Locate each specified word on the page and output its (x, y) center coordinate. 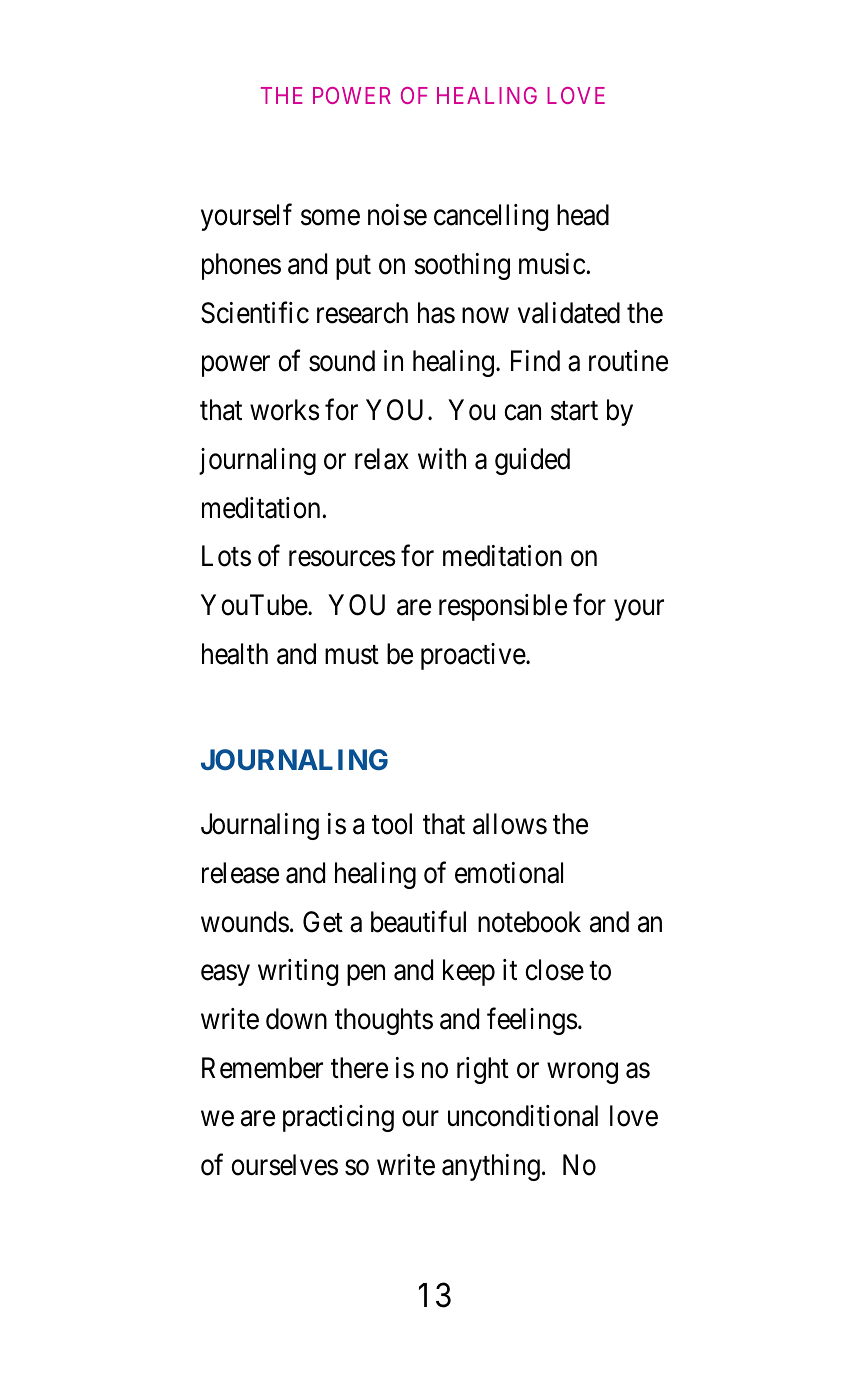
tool (392, 824)
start (574, 411)
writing (298, 972)
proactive (474, 656)
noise (397, 215)
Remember (262, 1068)
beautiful (418, 921)
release (240, 873)
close (554, 970)
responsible (503, 607)
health (235, 654)
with (442, 458)
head (583, 215)
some (330, 218)
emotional (509, 873)
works (284, 410)
